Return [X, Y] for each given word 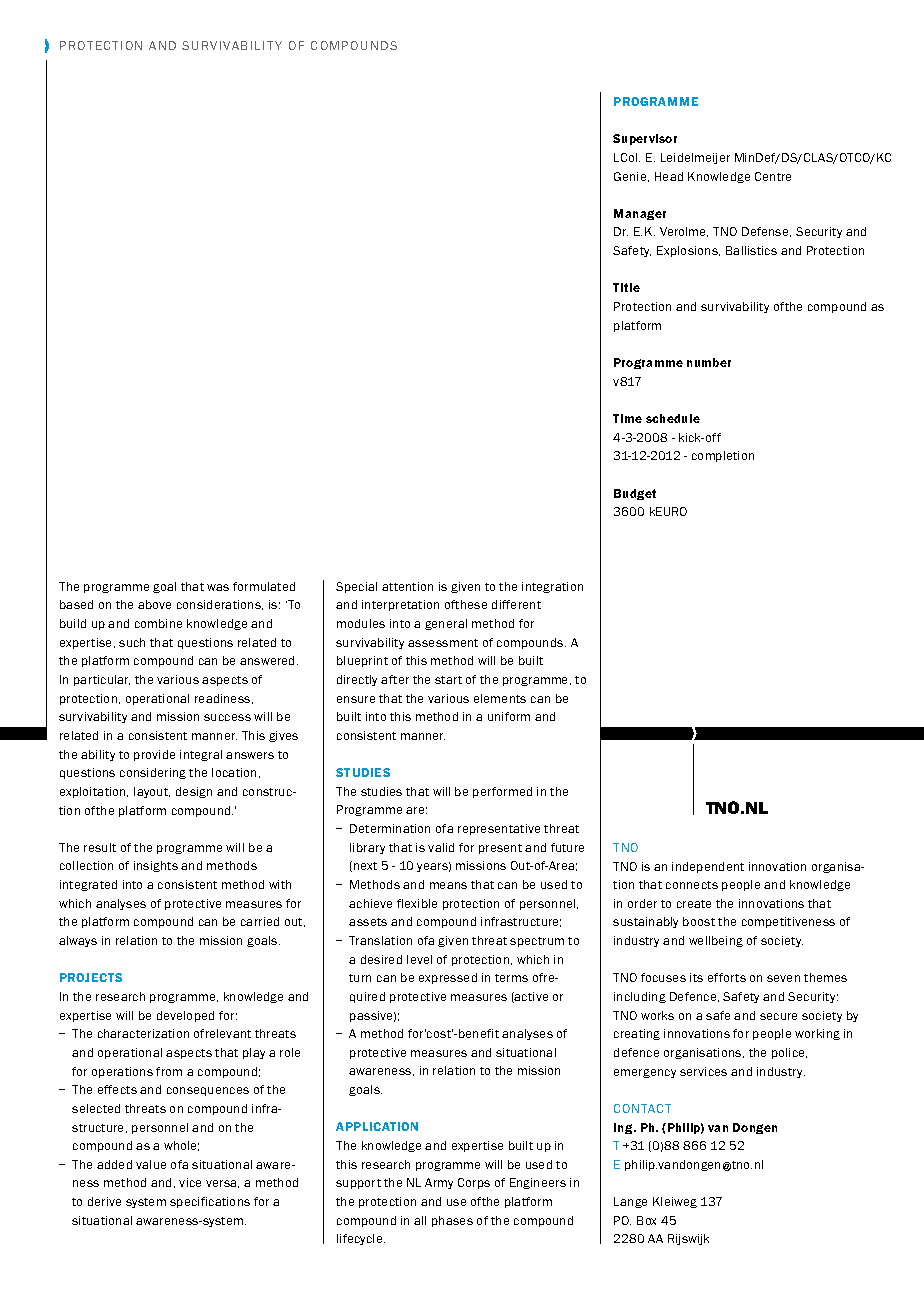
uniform [509, 716]
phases [452, 1221]
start [448, 680]
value [151, 1164]
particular [102, 680]
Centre [773, 176]
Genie [631, 177]
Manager [640, 214]
